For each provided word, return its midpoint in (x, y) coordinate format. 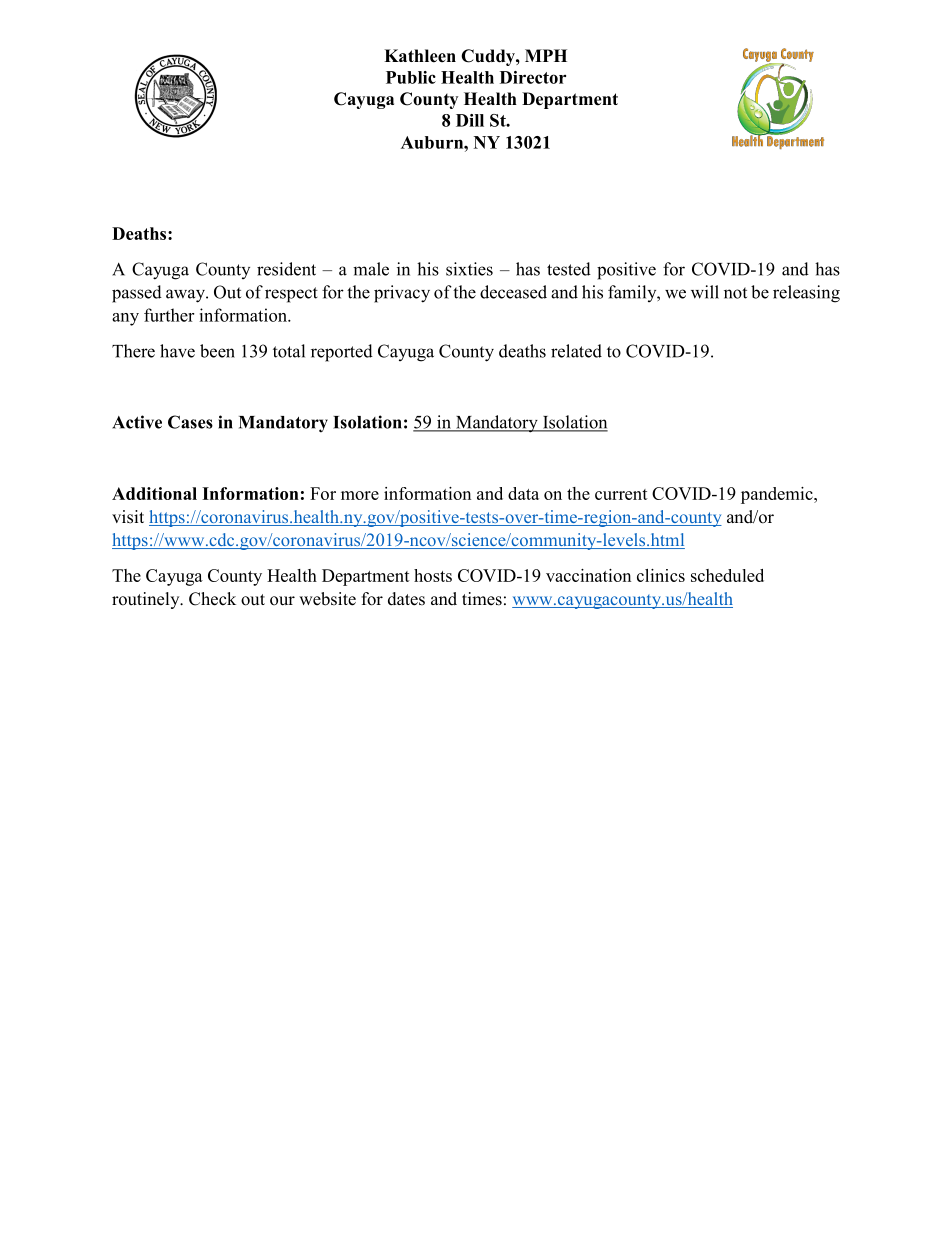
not (735, 293)
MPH (546, 55)
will (705, 292)
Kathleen (420, 56)
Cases (190, 422)
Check (212, 599)
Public (411, 77)
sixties (469, 269)
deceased (513, 292)
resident (286, 269)
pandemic (778, 495)
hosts (433, 575)
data (523, 493)
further (169, 315)
